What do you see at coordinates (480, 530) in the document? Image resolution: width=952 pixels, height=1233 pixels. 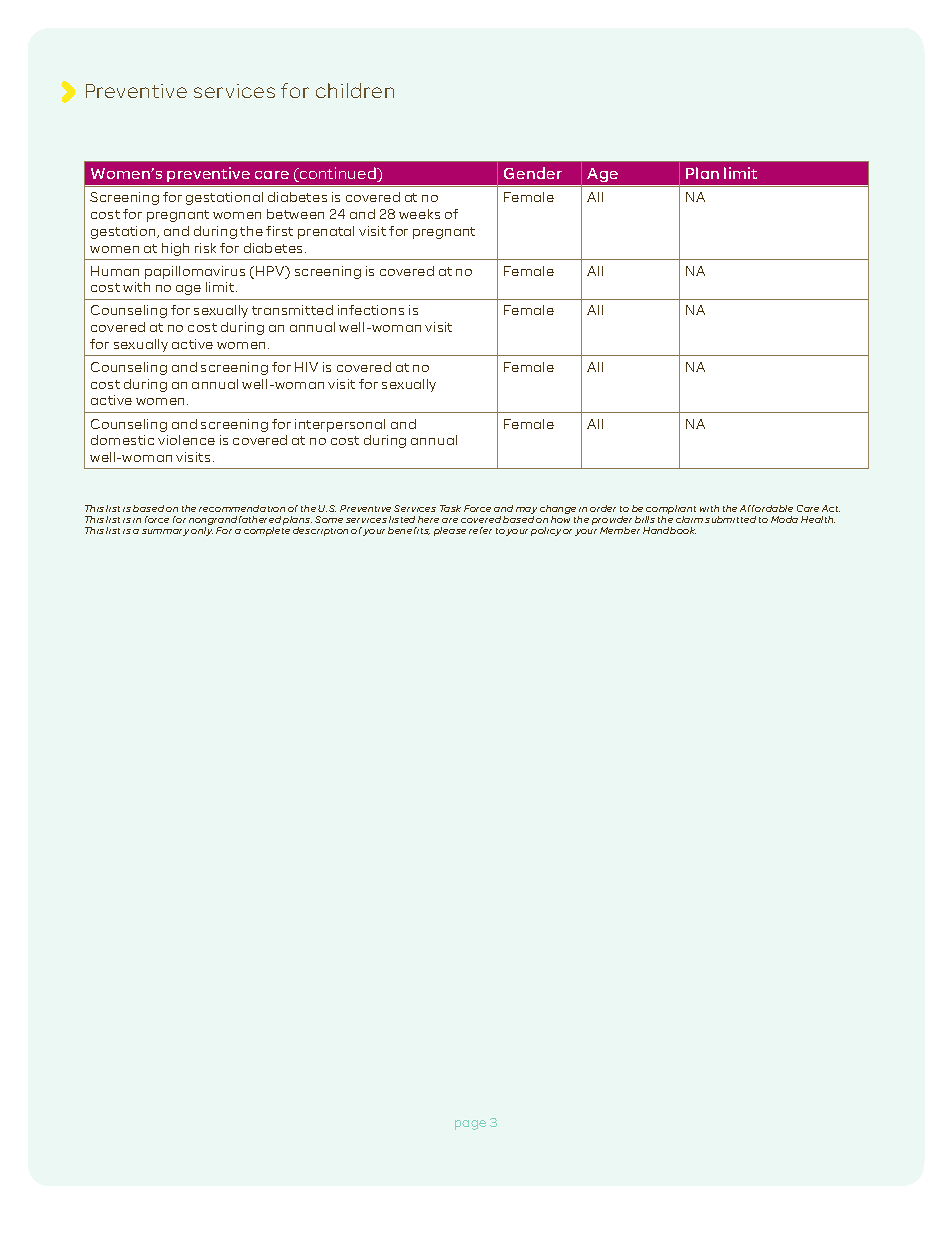 I see `refer` at bounding box center [480, 530].
